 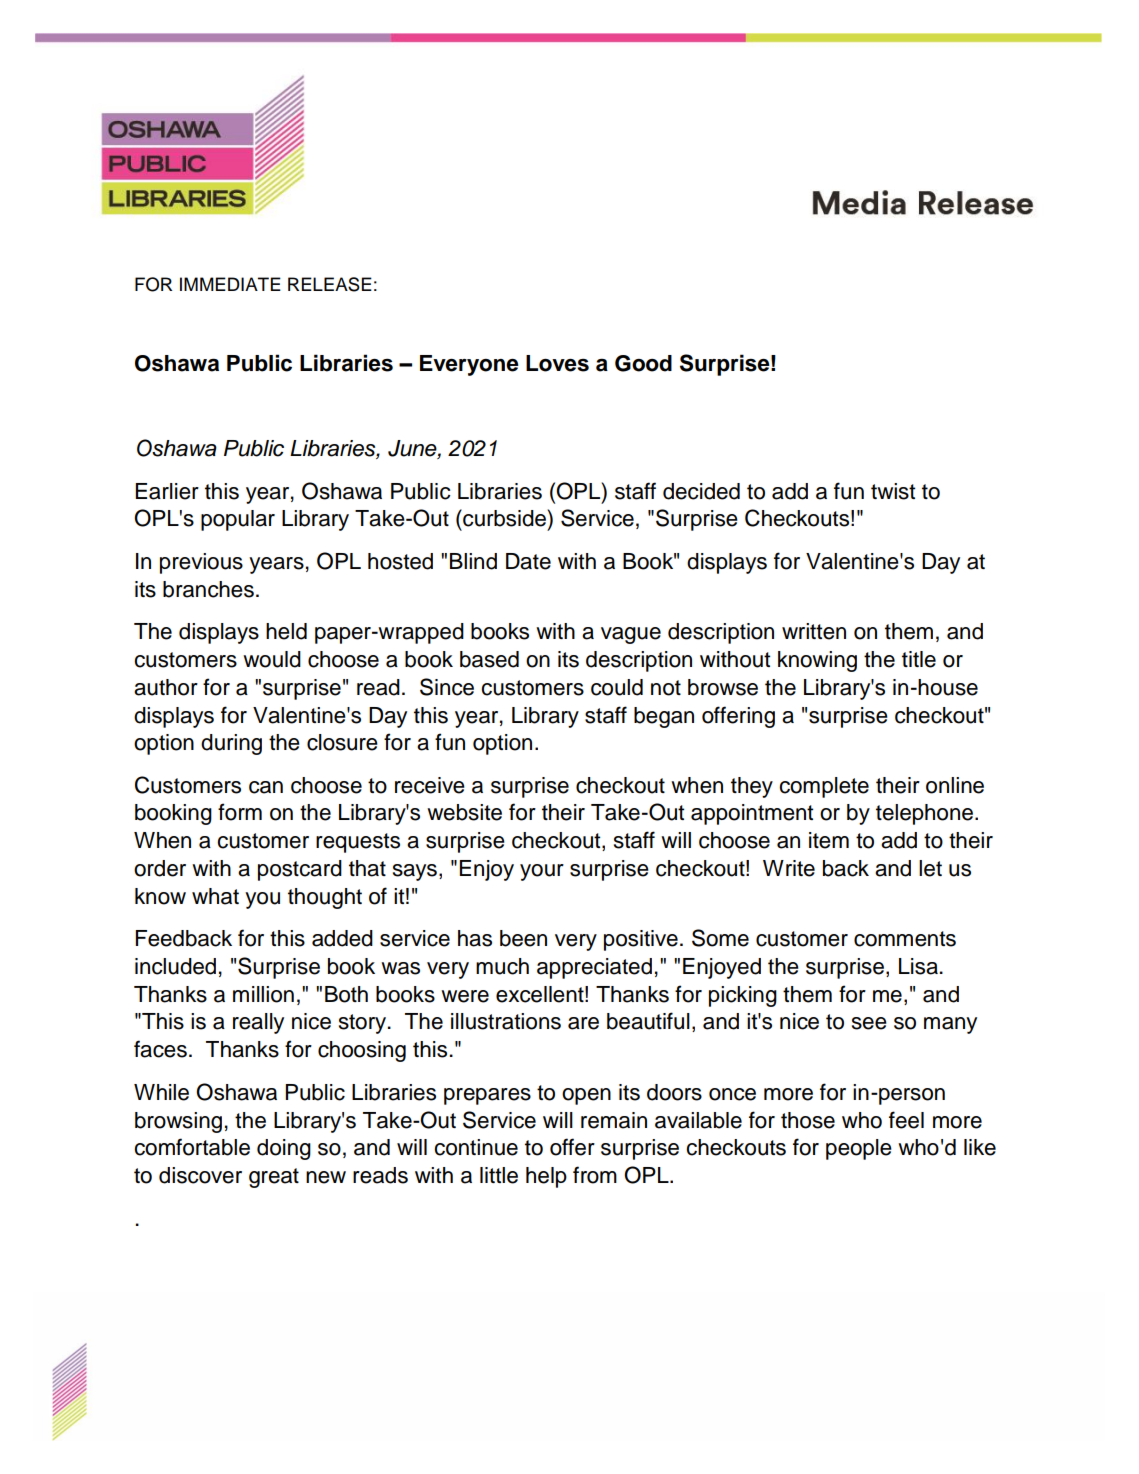 What do you see at coordinates (284, 1149) in the image?
I see `doing` at bounding box center [284, 1149].
